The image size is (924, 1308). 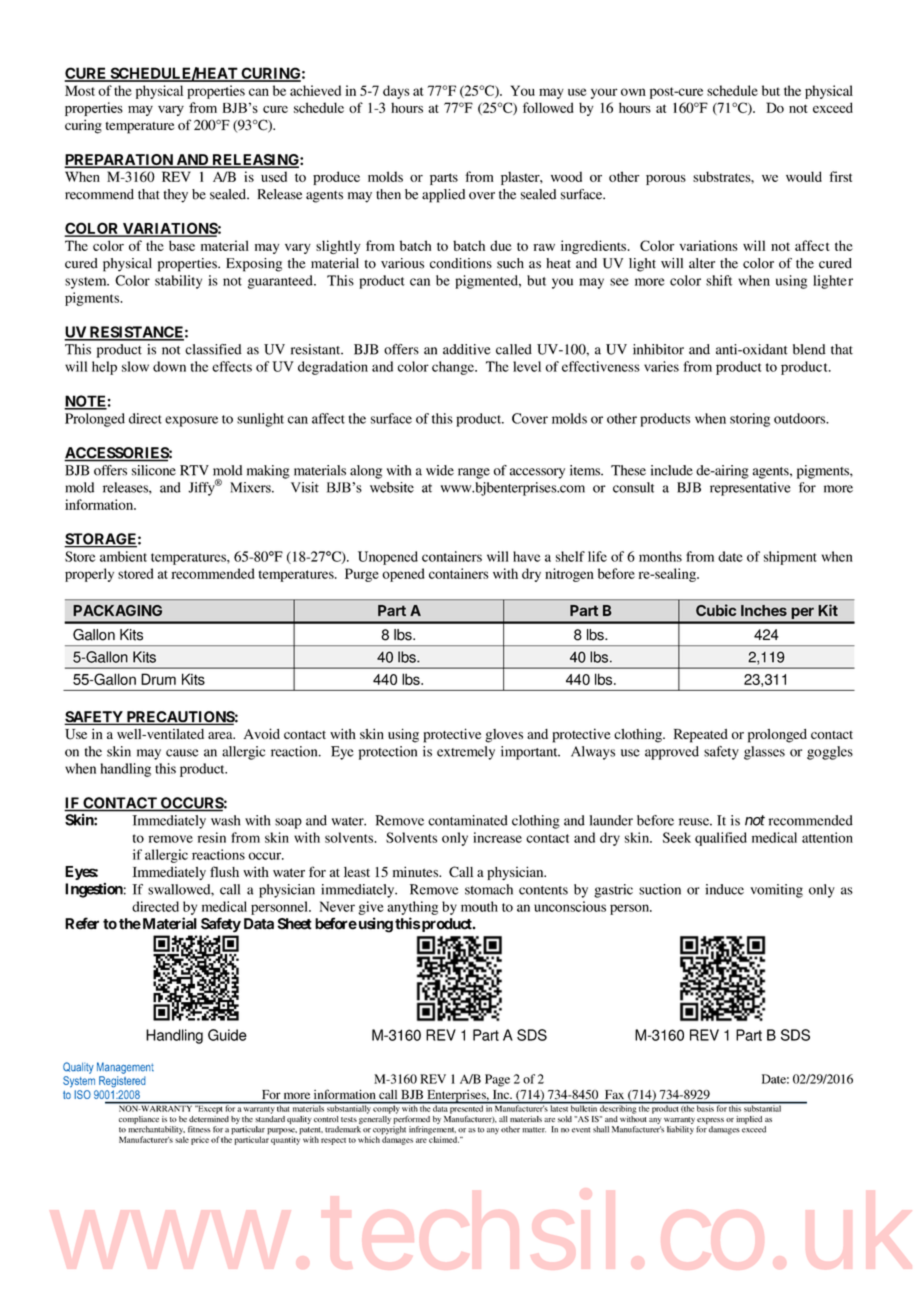 I want to click on blend, so click(x=809, y=349).
